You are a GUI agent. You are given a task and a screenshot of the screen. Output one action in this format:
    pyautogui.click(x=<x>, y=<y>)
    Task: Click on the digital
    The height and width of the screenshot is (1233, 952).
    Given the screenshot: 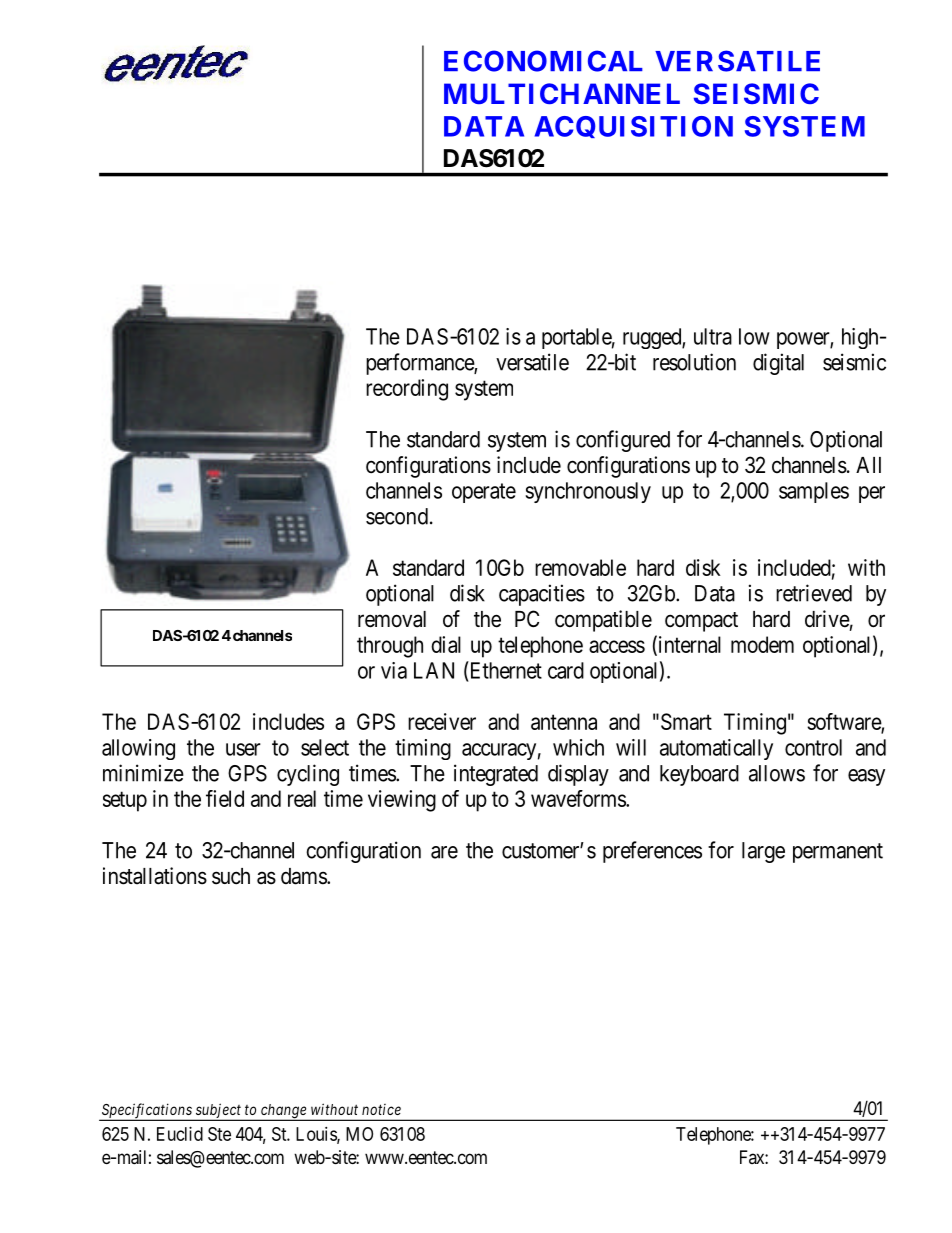 What is the action you would take?
    pyautogui.click(x=778, y=364)
